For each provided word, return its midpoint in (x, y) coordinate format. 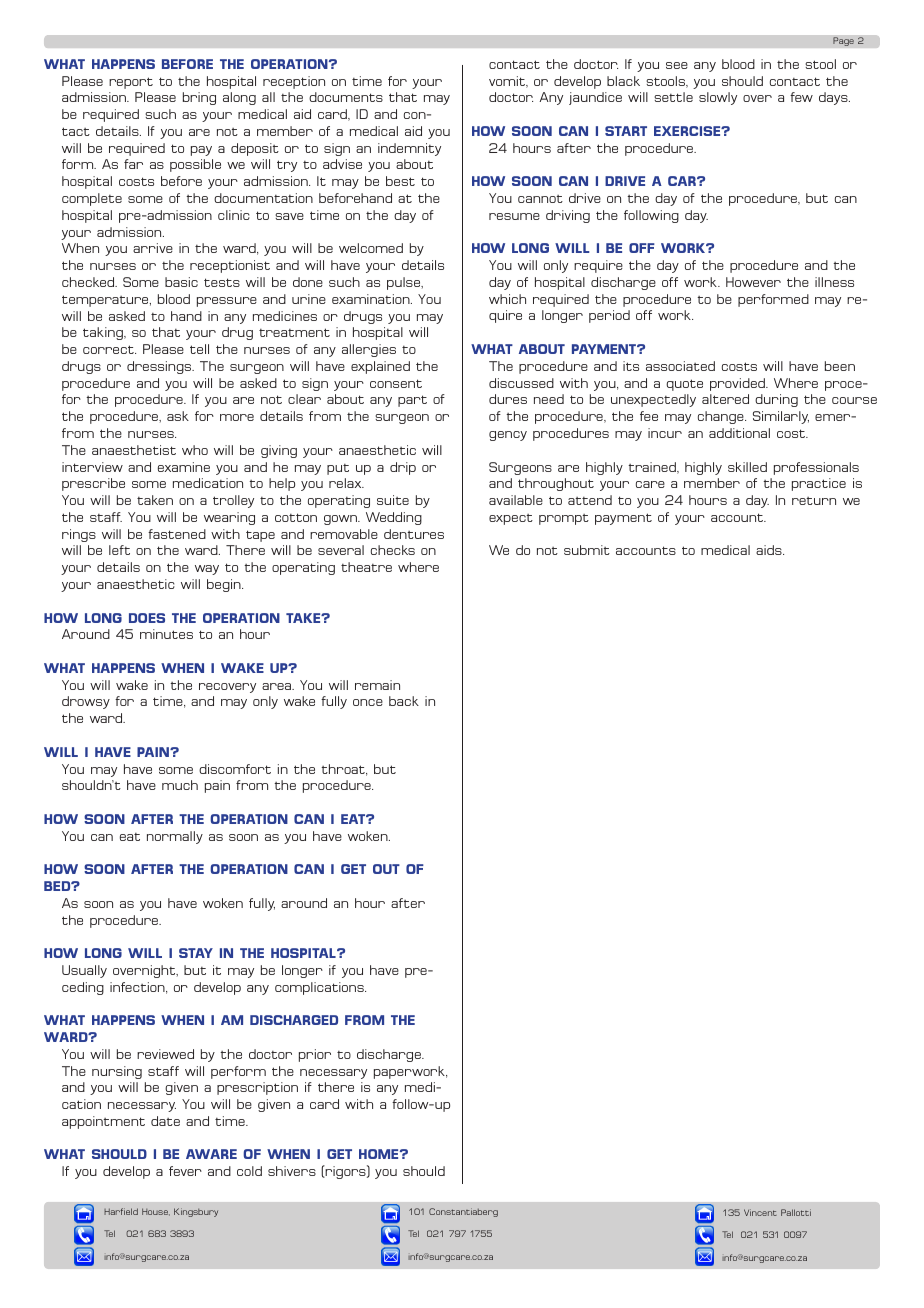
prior (315, 1055)
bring (199, 98)
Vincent (760, 1212)
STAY (196, 953)
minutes (166, 634)
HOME (380, 1154)
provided (738, 384)
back (404, 701)
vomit (508, 82)
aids (770, 550)
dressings (160, 367)
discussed (521, 383)
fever (185, 1171)
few (801, 97)
